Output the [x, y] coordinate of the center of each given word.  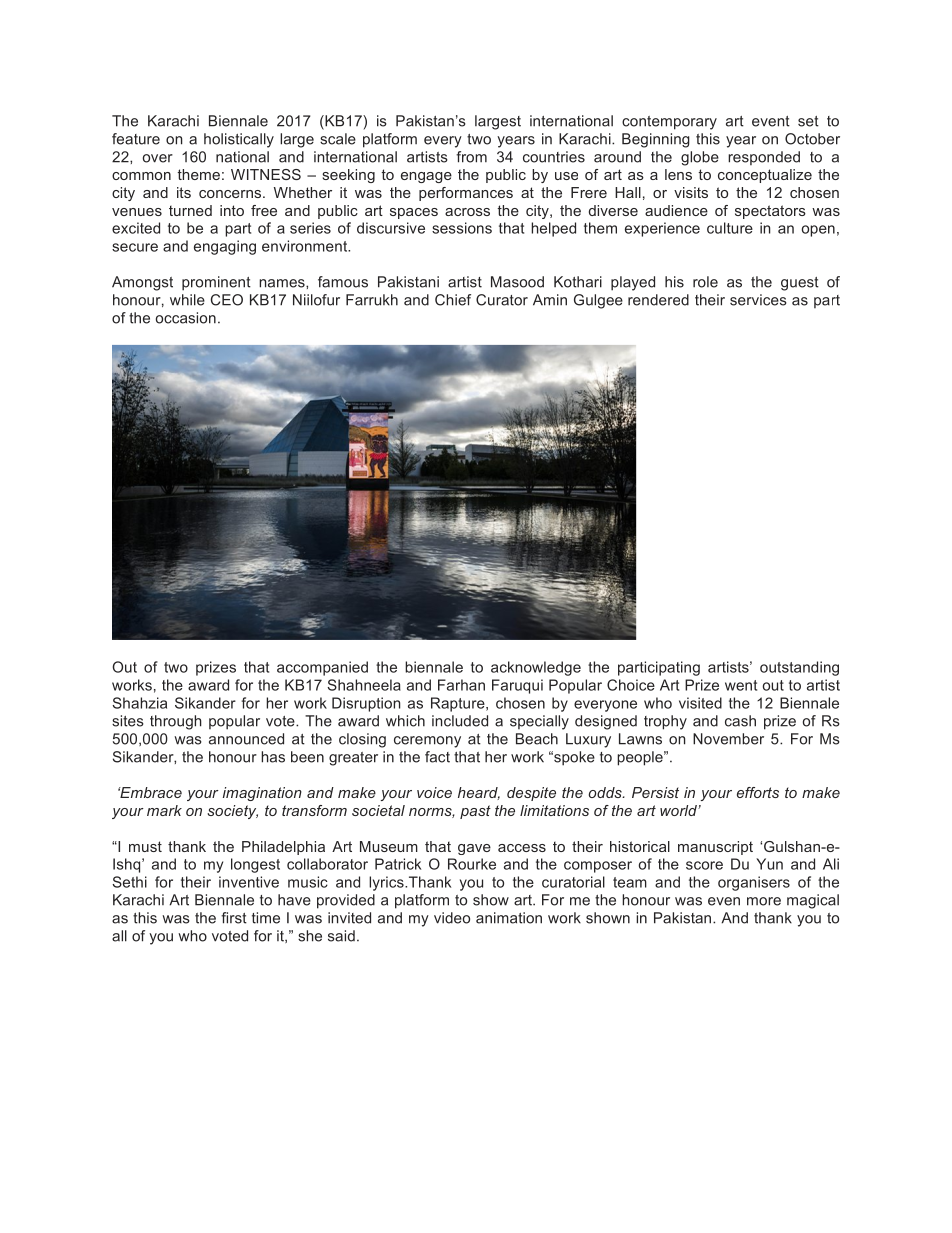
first [234, 918]
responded [764, 158]
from [471, 157]
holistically [239, 140]
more [764, 901]
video [452, 918]
